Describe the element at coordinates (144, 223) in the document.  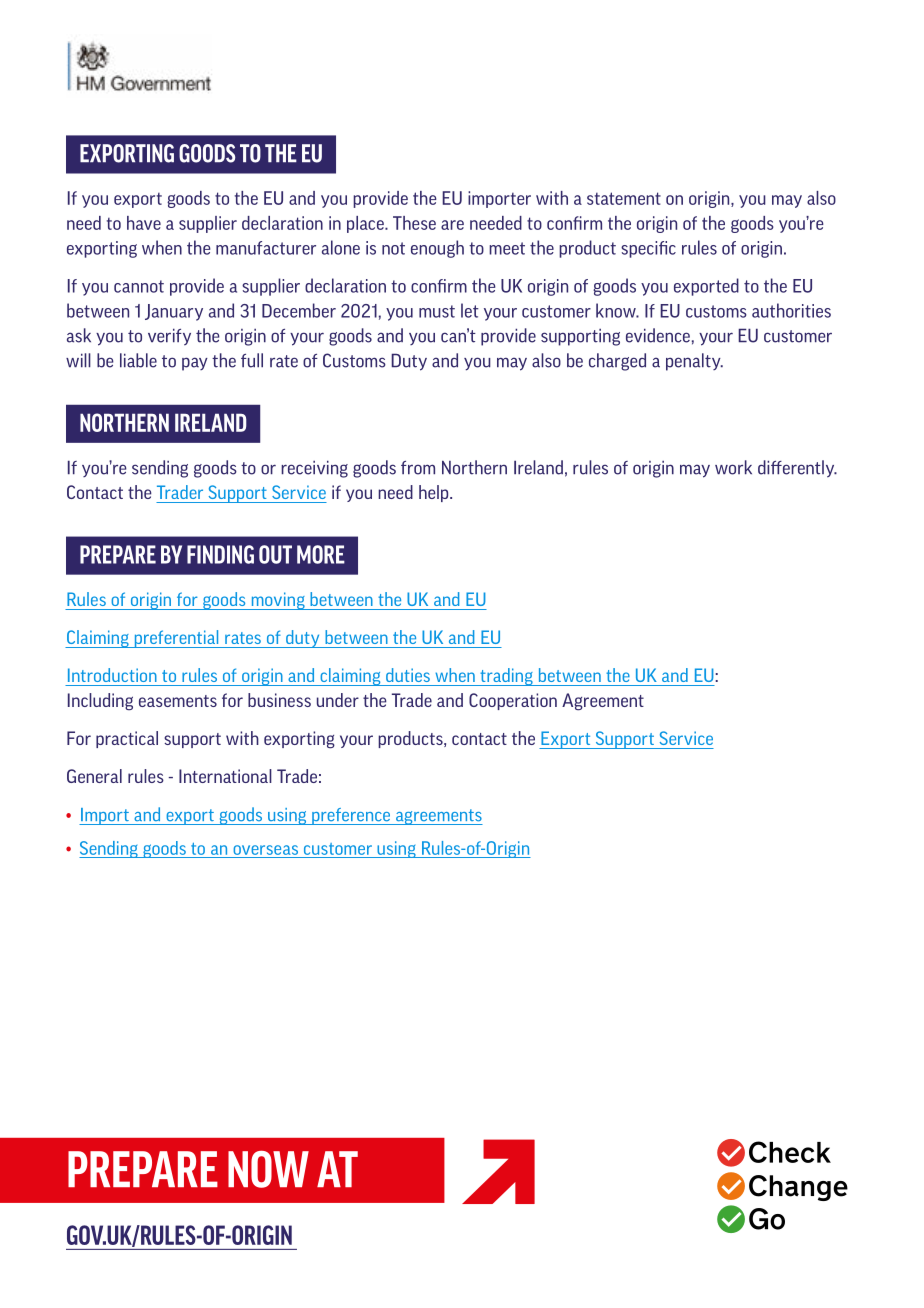
I see `have` at that location.
